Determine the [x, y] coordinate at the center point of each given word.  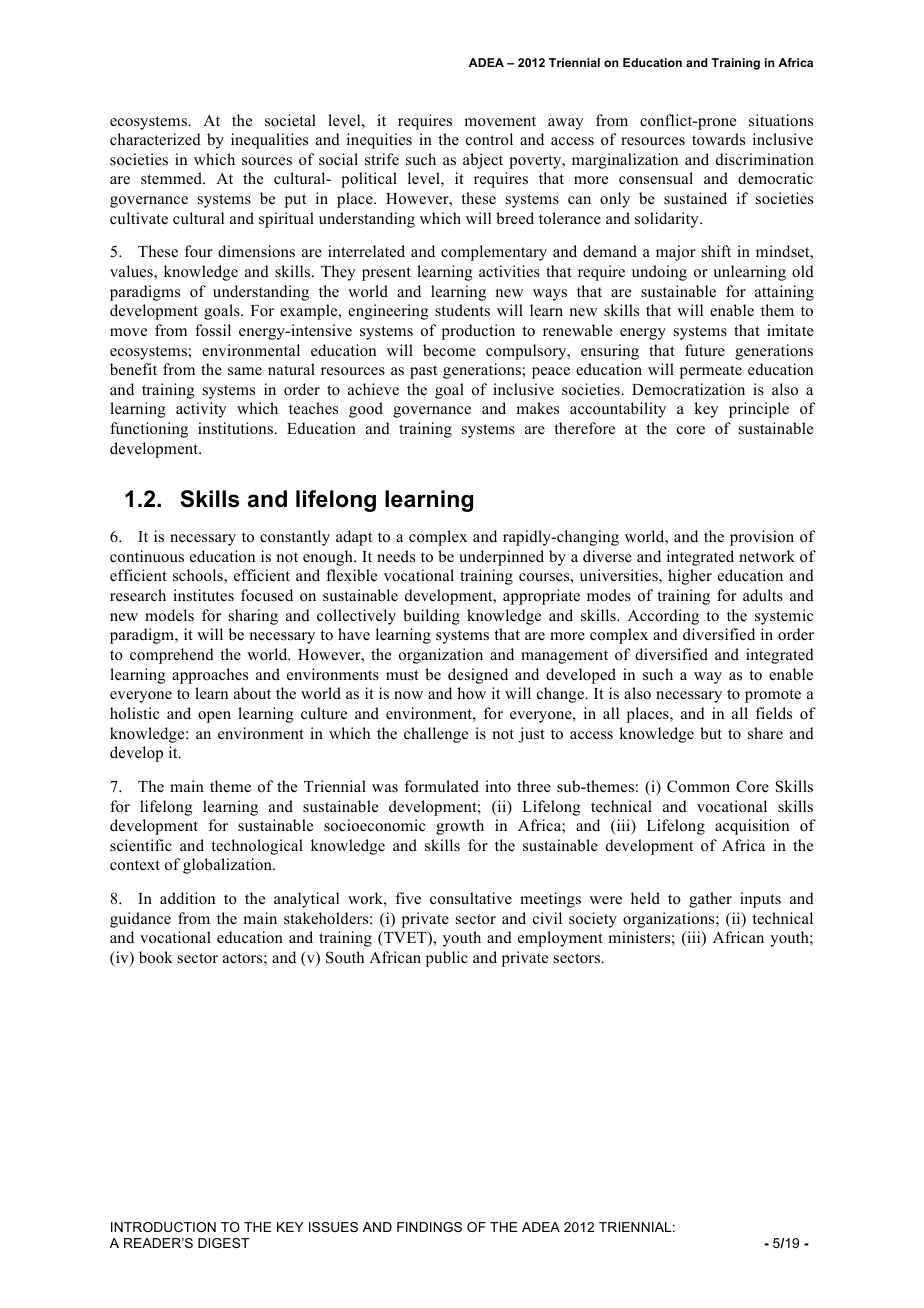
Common [698, 786]
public [447, 959]
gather [710, 900]
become [449, 350]
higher [690, 577]
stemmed [173, 178]
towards [718, 139]
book [156, 957]
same [245, 371]
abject [483, 161]
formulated [442, 786]
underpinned [501, 558]
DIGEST [223, 1243]
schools [199, 576]
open [214, 717]
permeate [711, 372]
